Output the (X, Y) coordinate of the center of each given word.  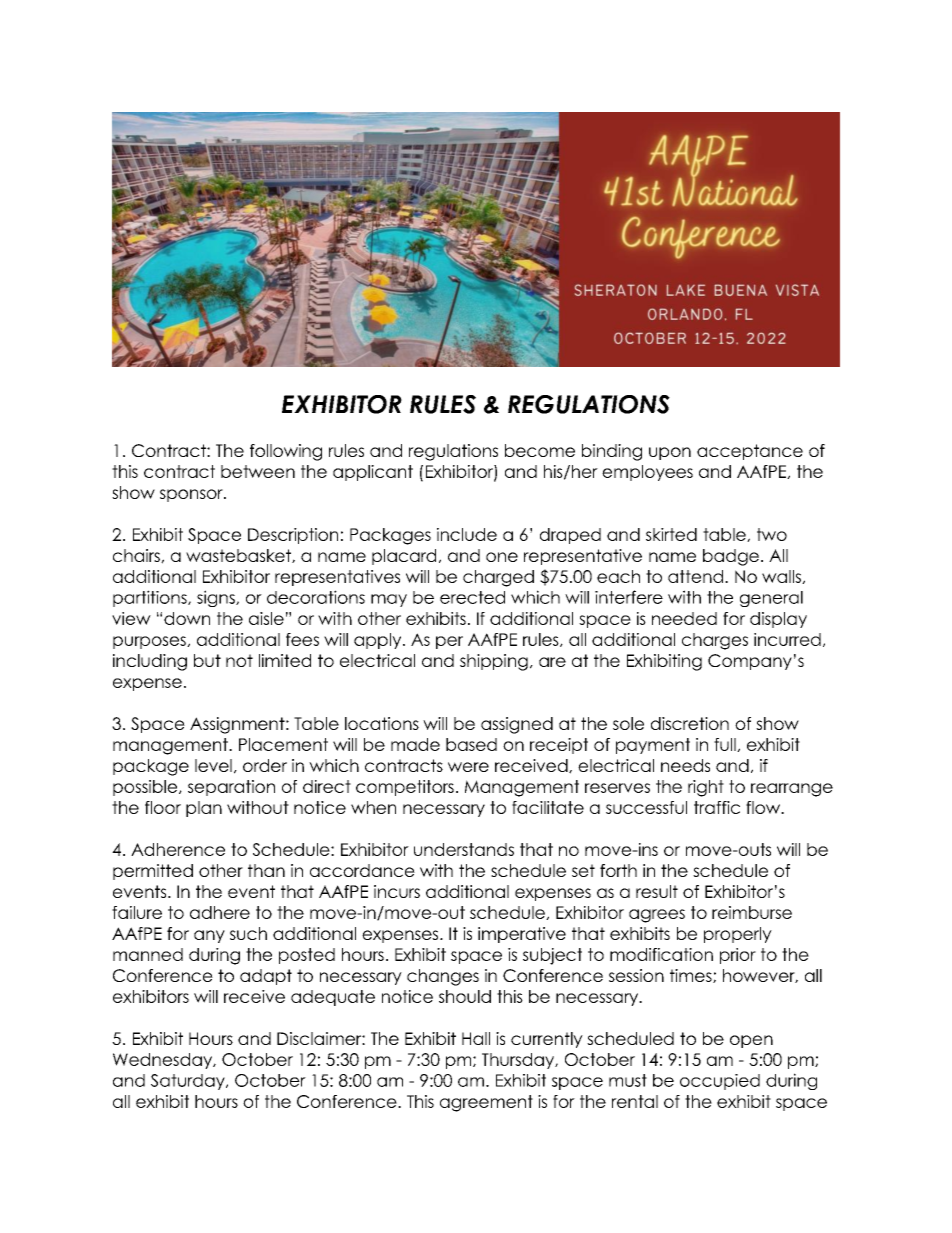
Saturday (189, 1082)
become (540, 450)
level (213, 765)
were (468, 767)
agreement (486, 1103)
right (706, 788)
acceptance (750, 452)
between (258, 471)
